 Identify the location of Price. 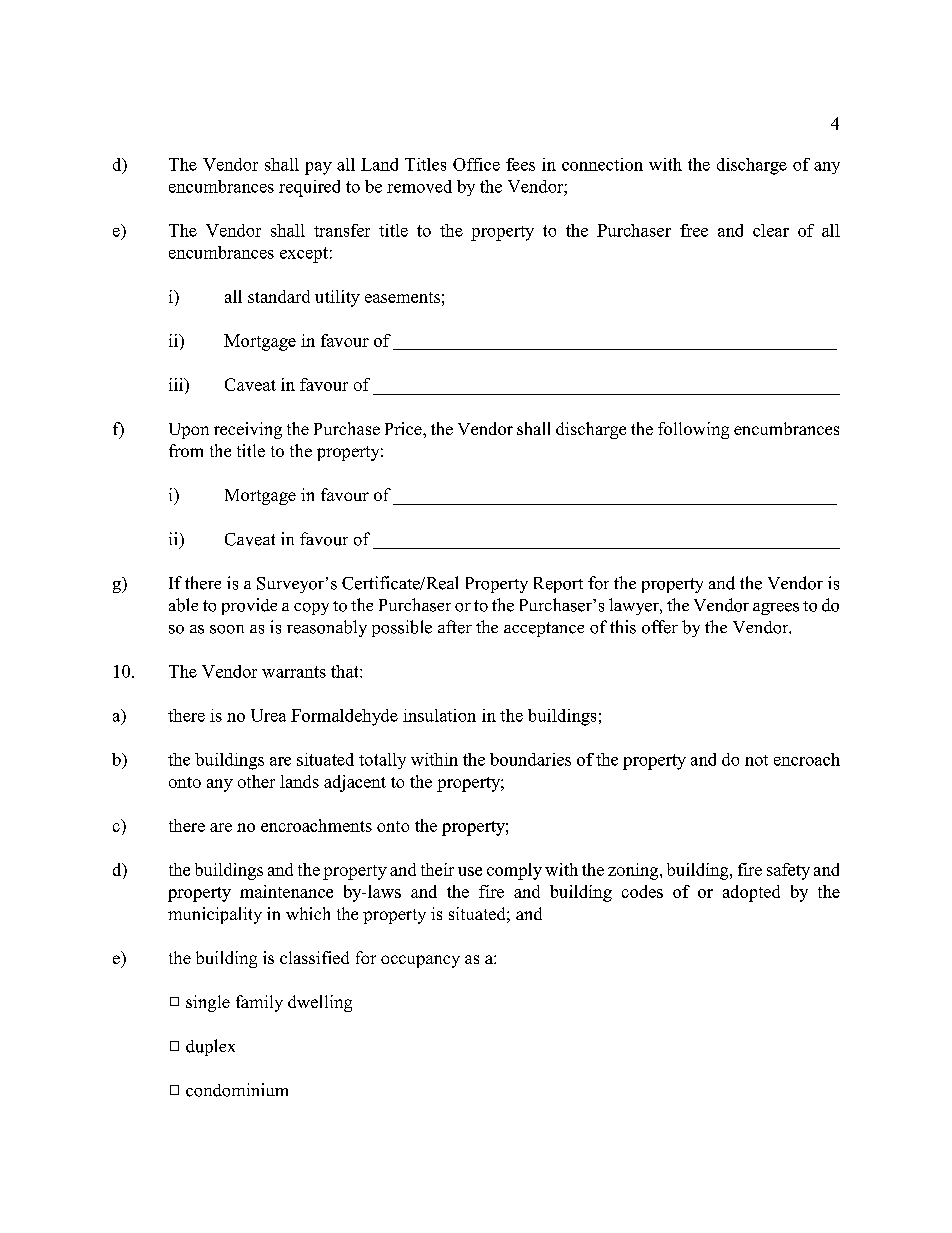
(404, 428).
